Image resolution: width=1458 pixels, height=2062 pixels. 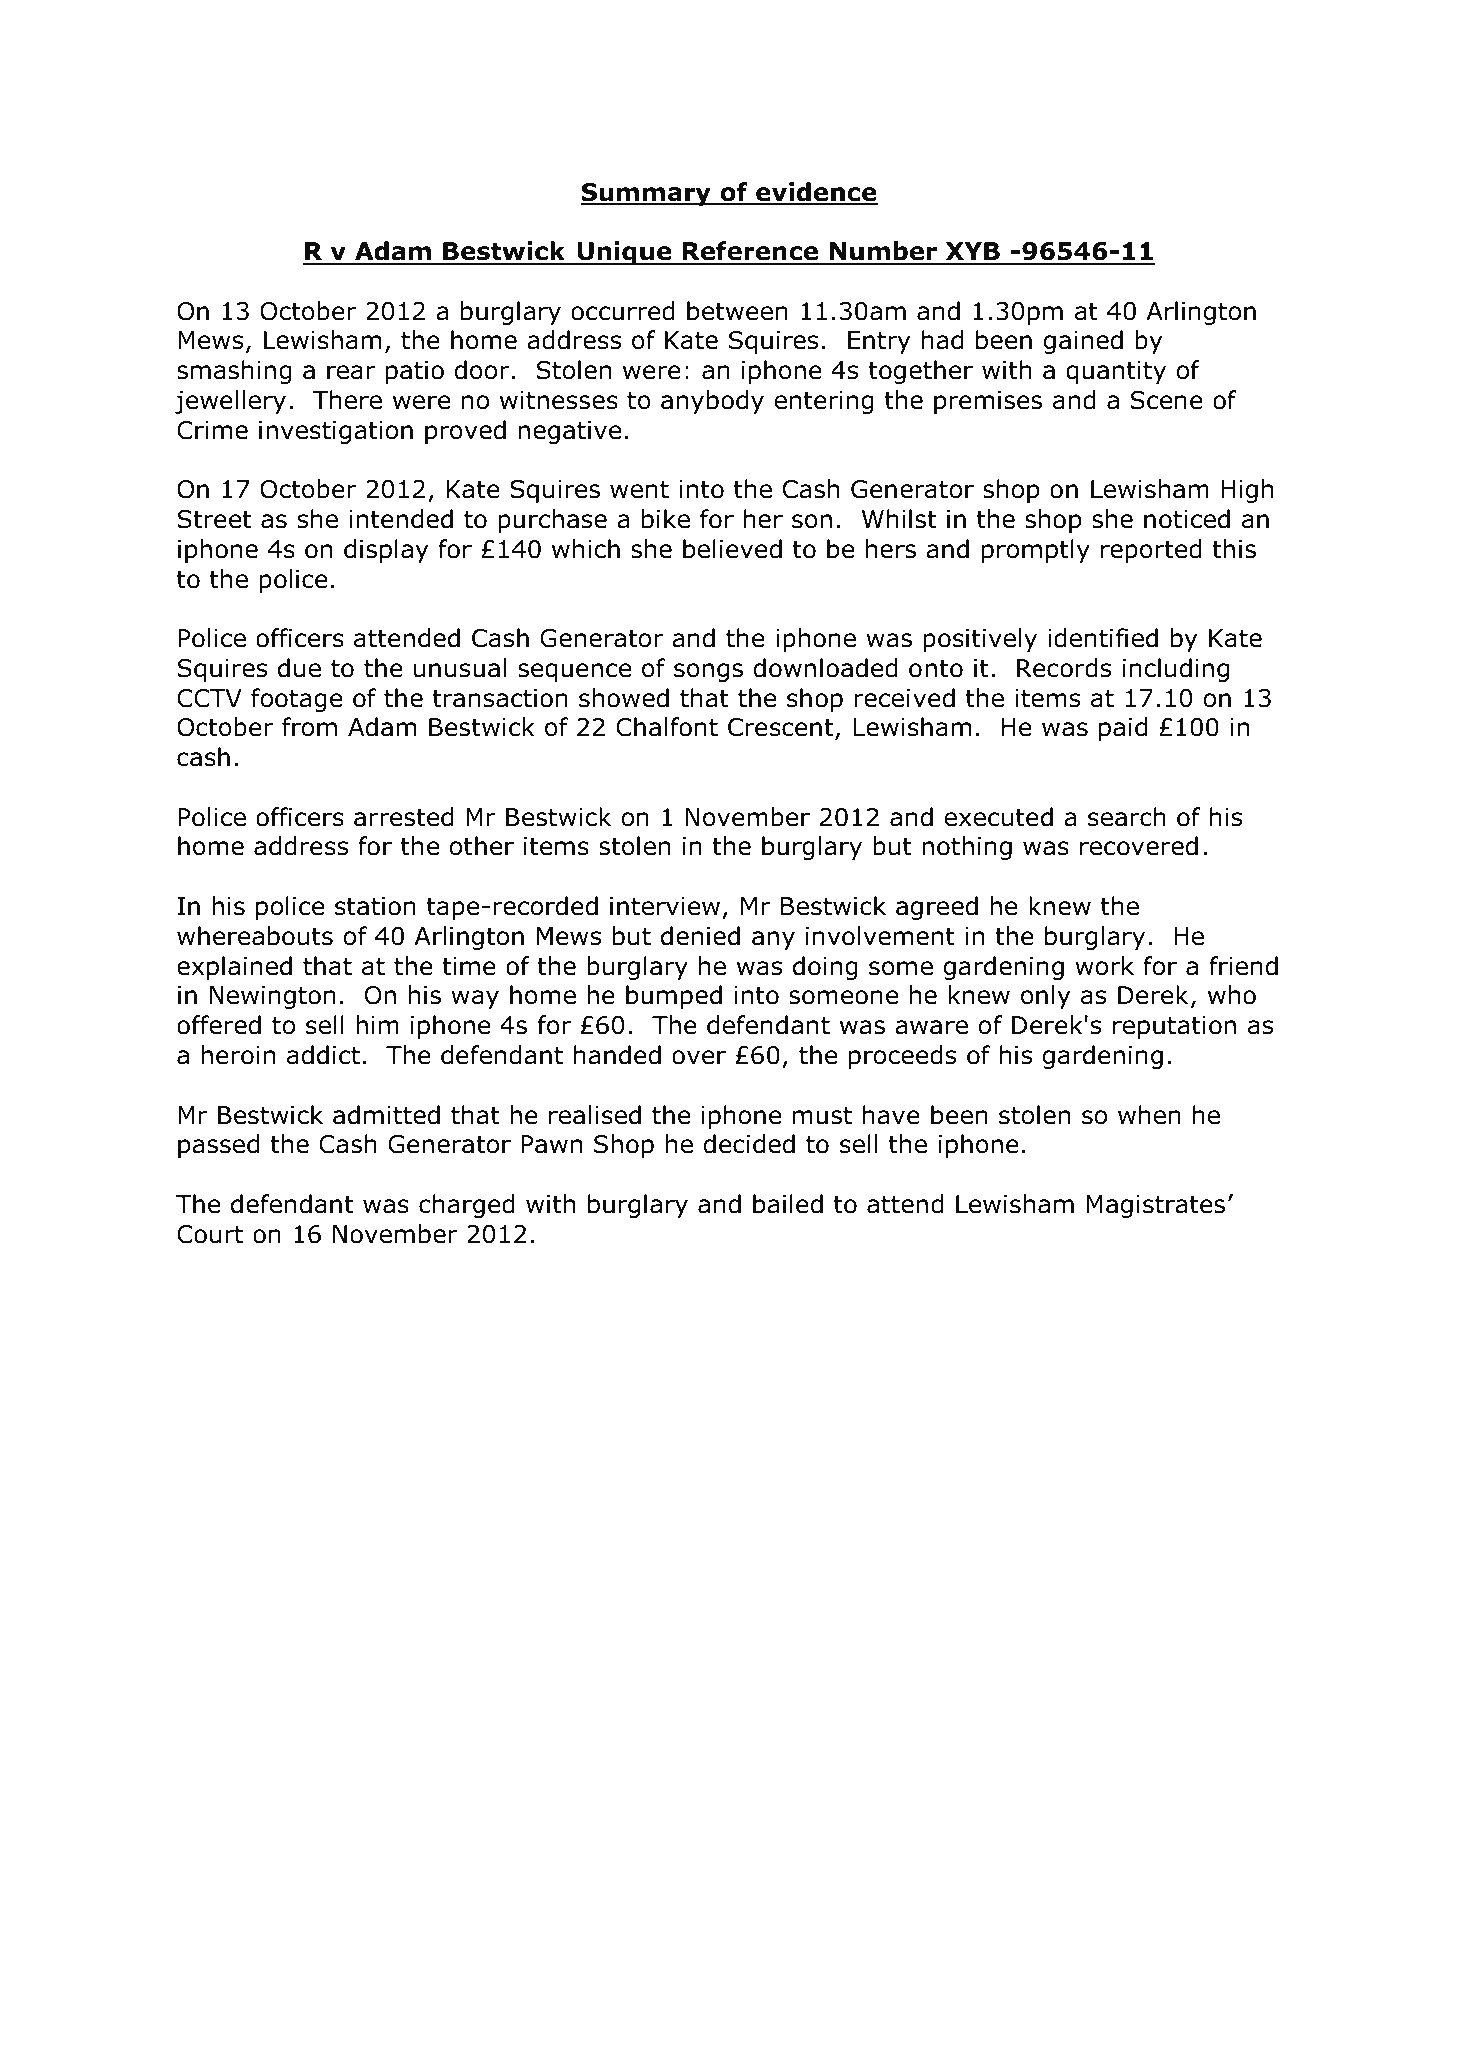 I want to click on Crescent, so click(x=782, y=729).
